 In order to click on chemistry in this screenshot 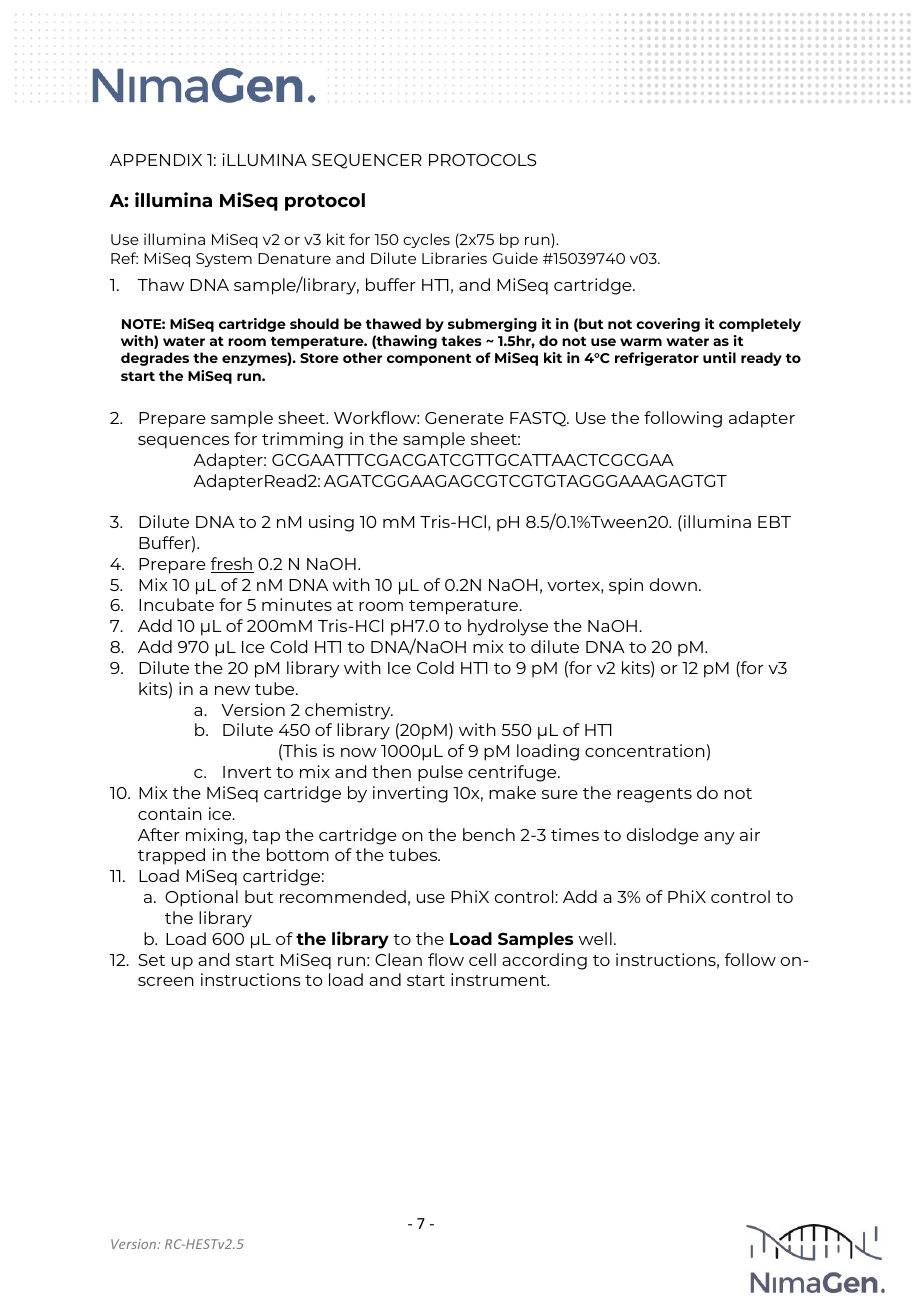, I will do `click(349, 711)`.
